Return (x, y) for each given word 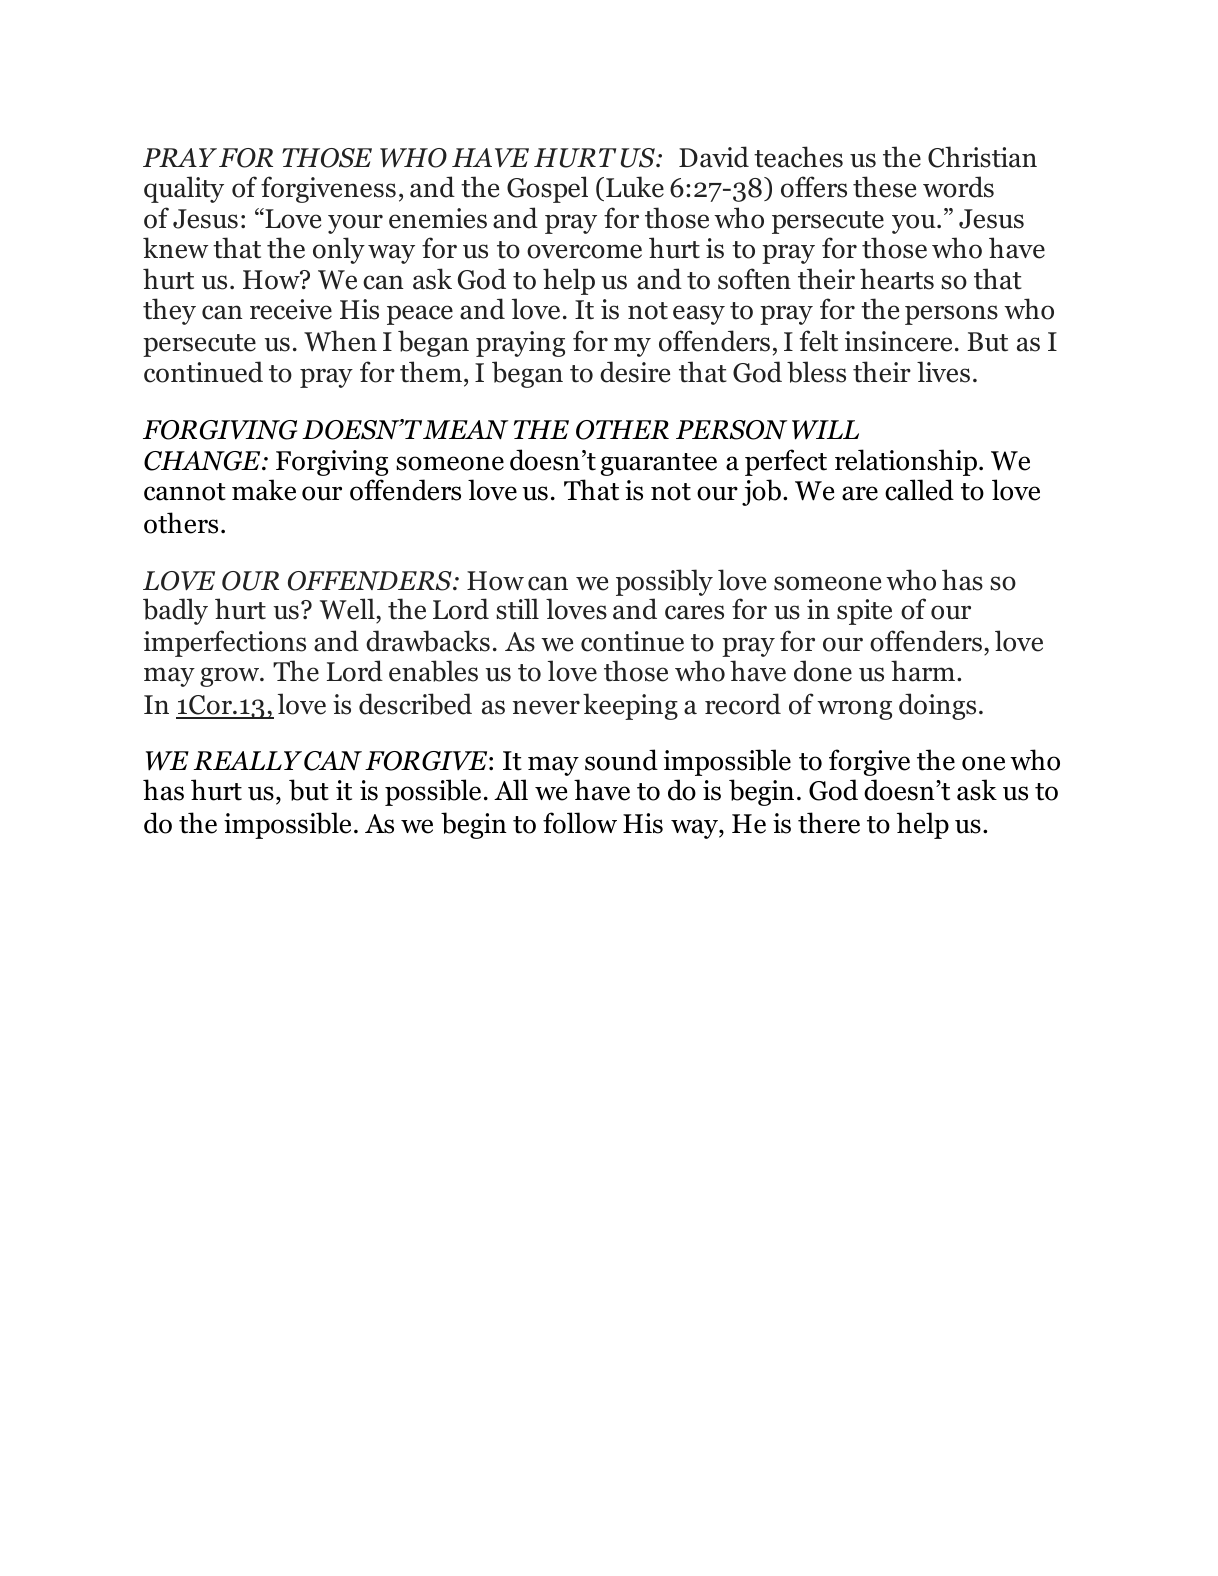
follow (580, 823)
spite (864, 612)
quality (184, 189)
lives (943, 372)
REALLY (247, 760)
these (884, 187)
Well (348, 610)
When (340, 341)
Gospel (547, 189)
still (517, 609)
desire (635, 372)
